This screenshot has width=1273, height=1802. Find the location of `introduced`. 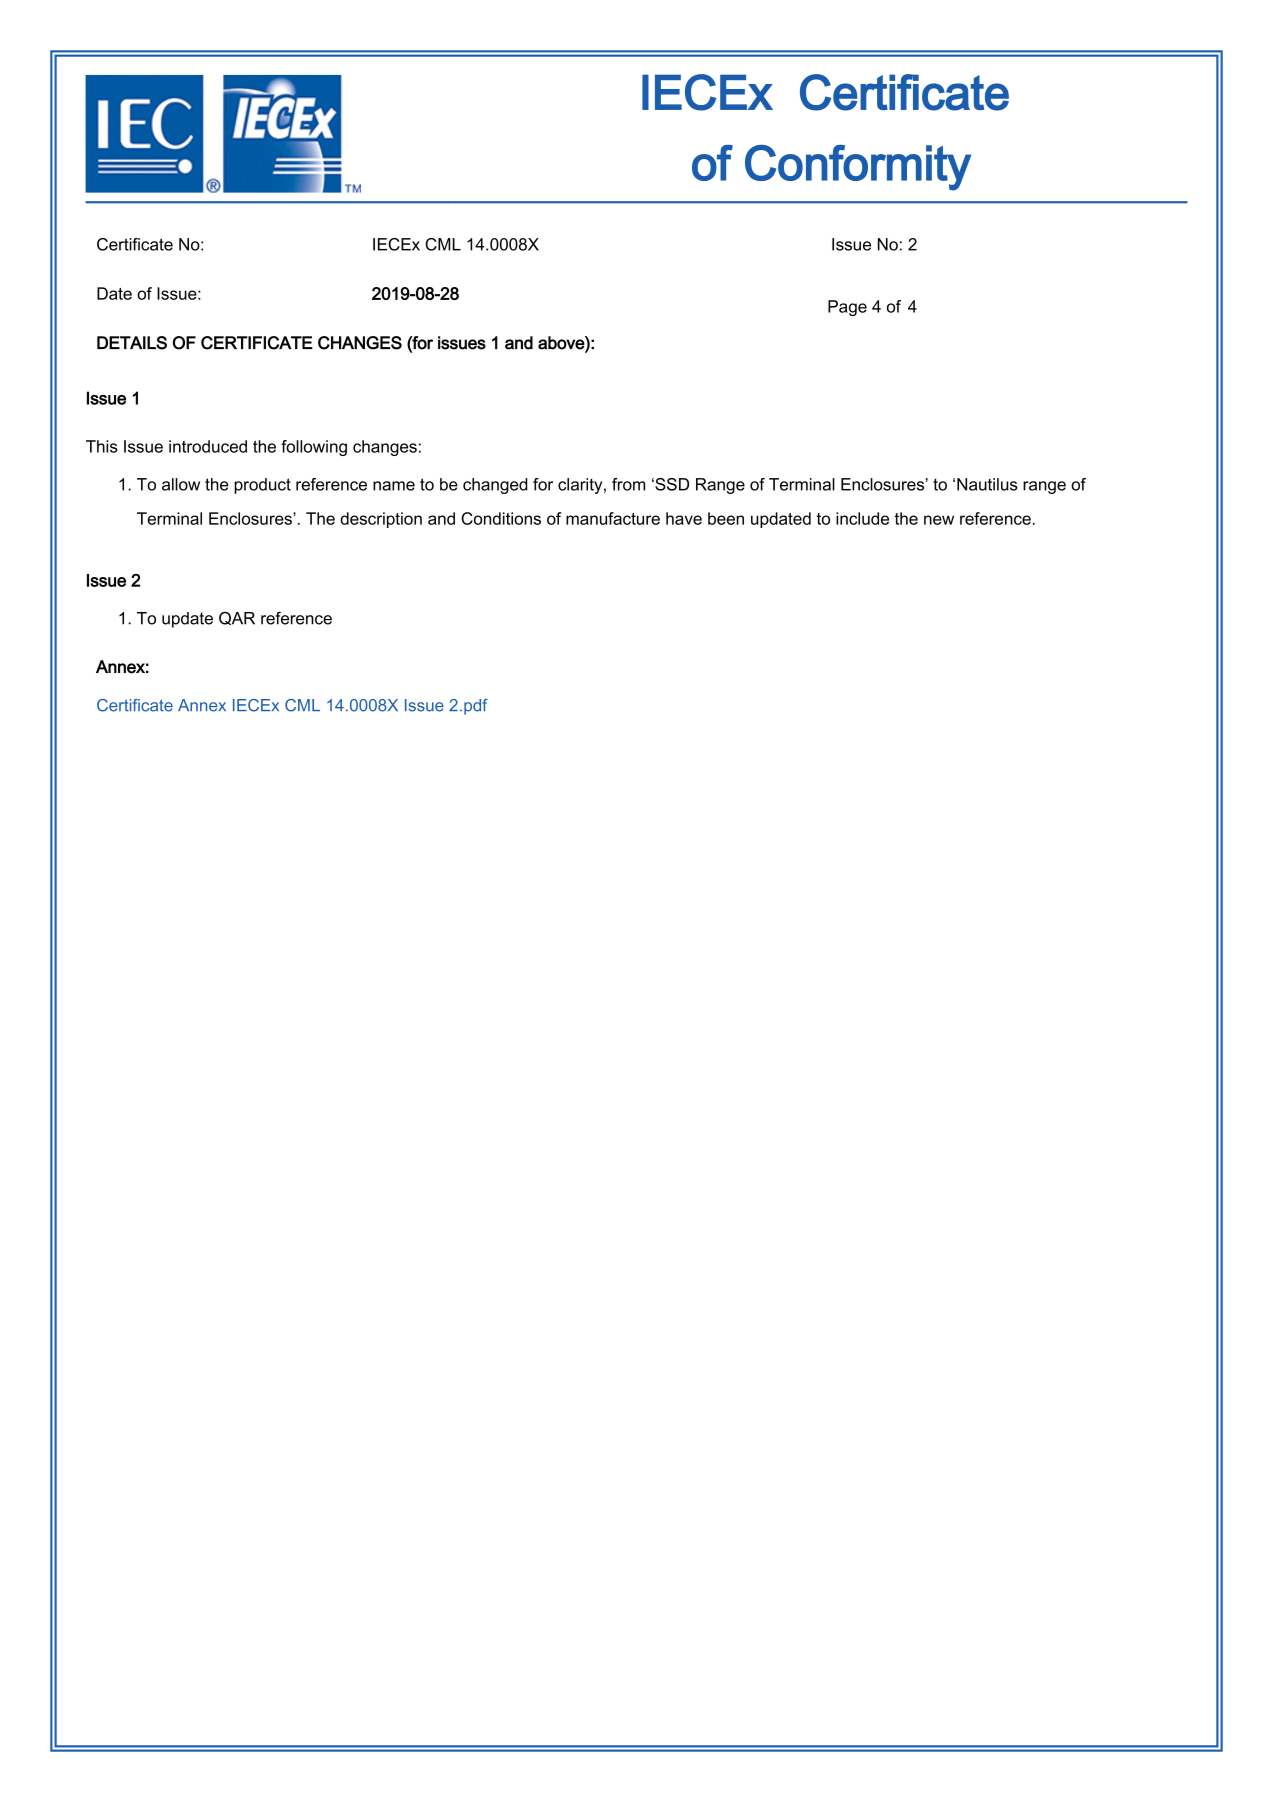

introduced is located at coordinates (208, 446).
